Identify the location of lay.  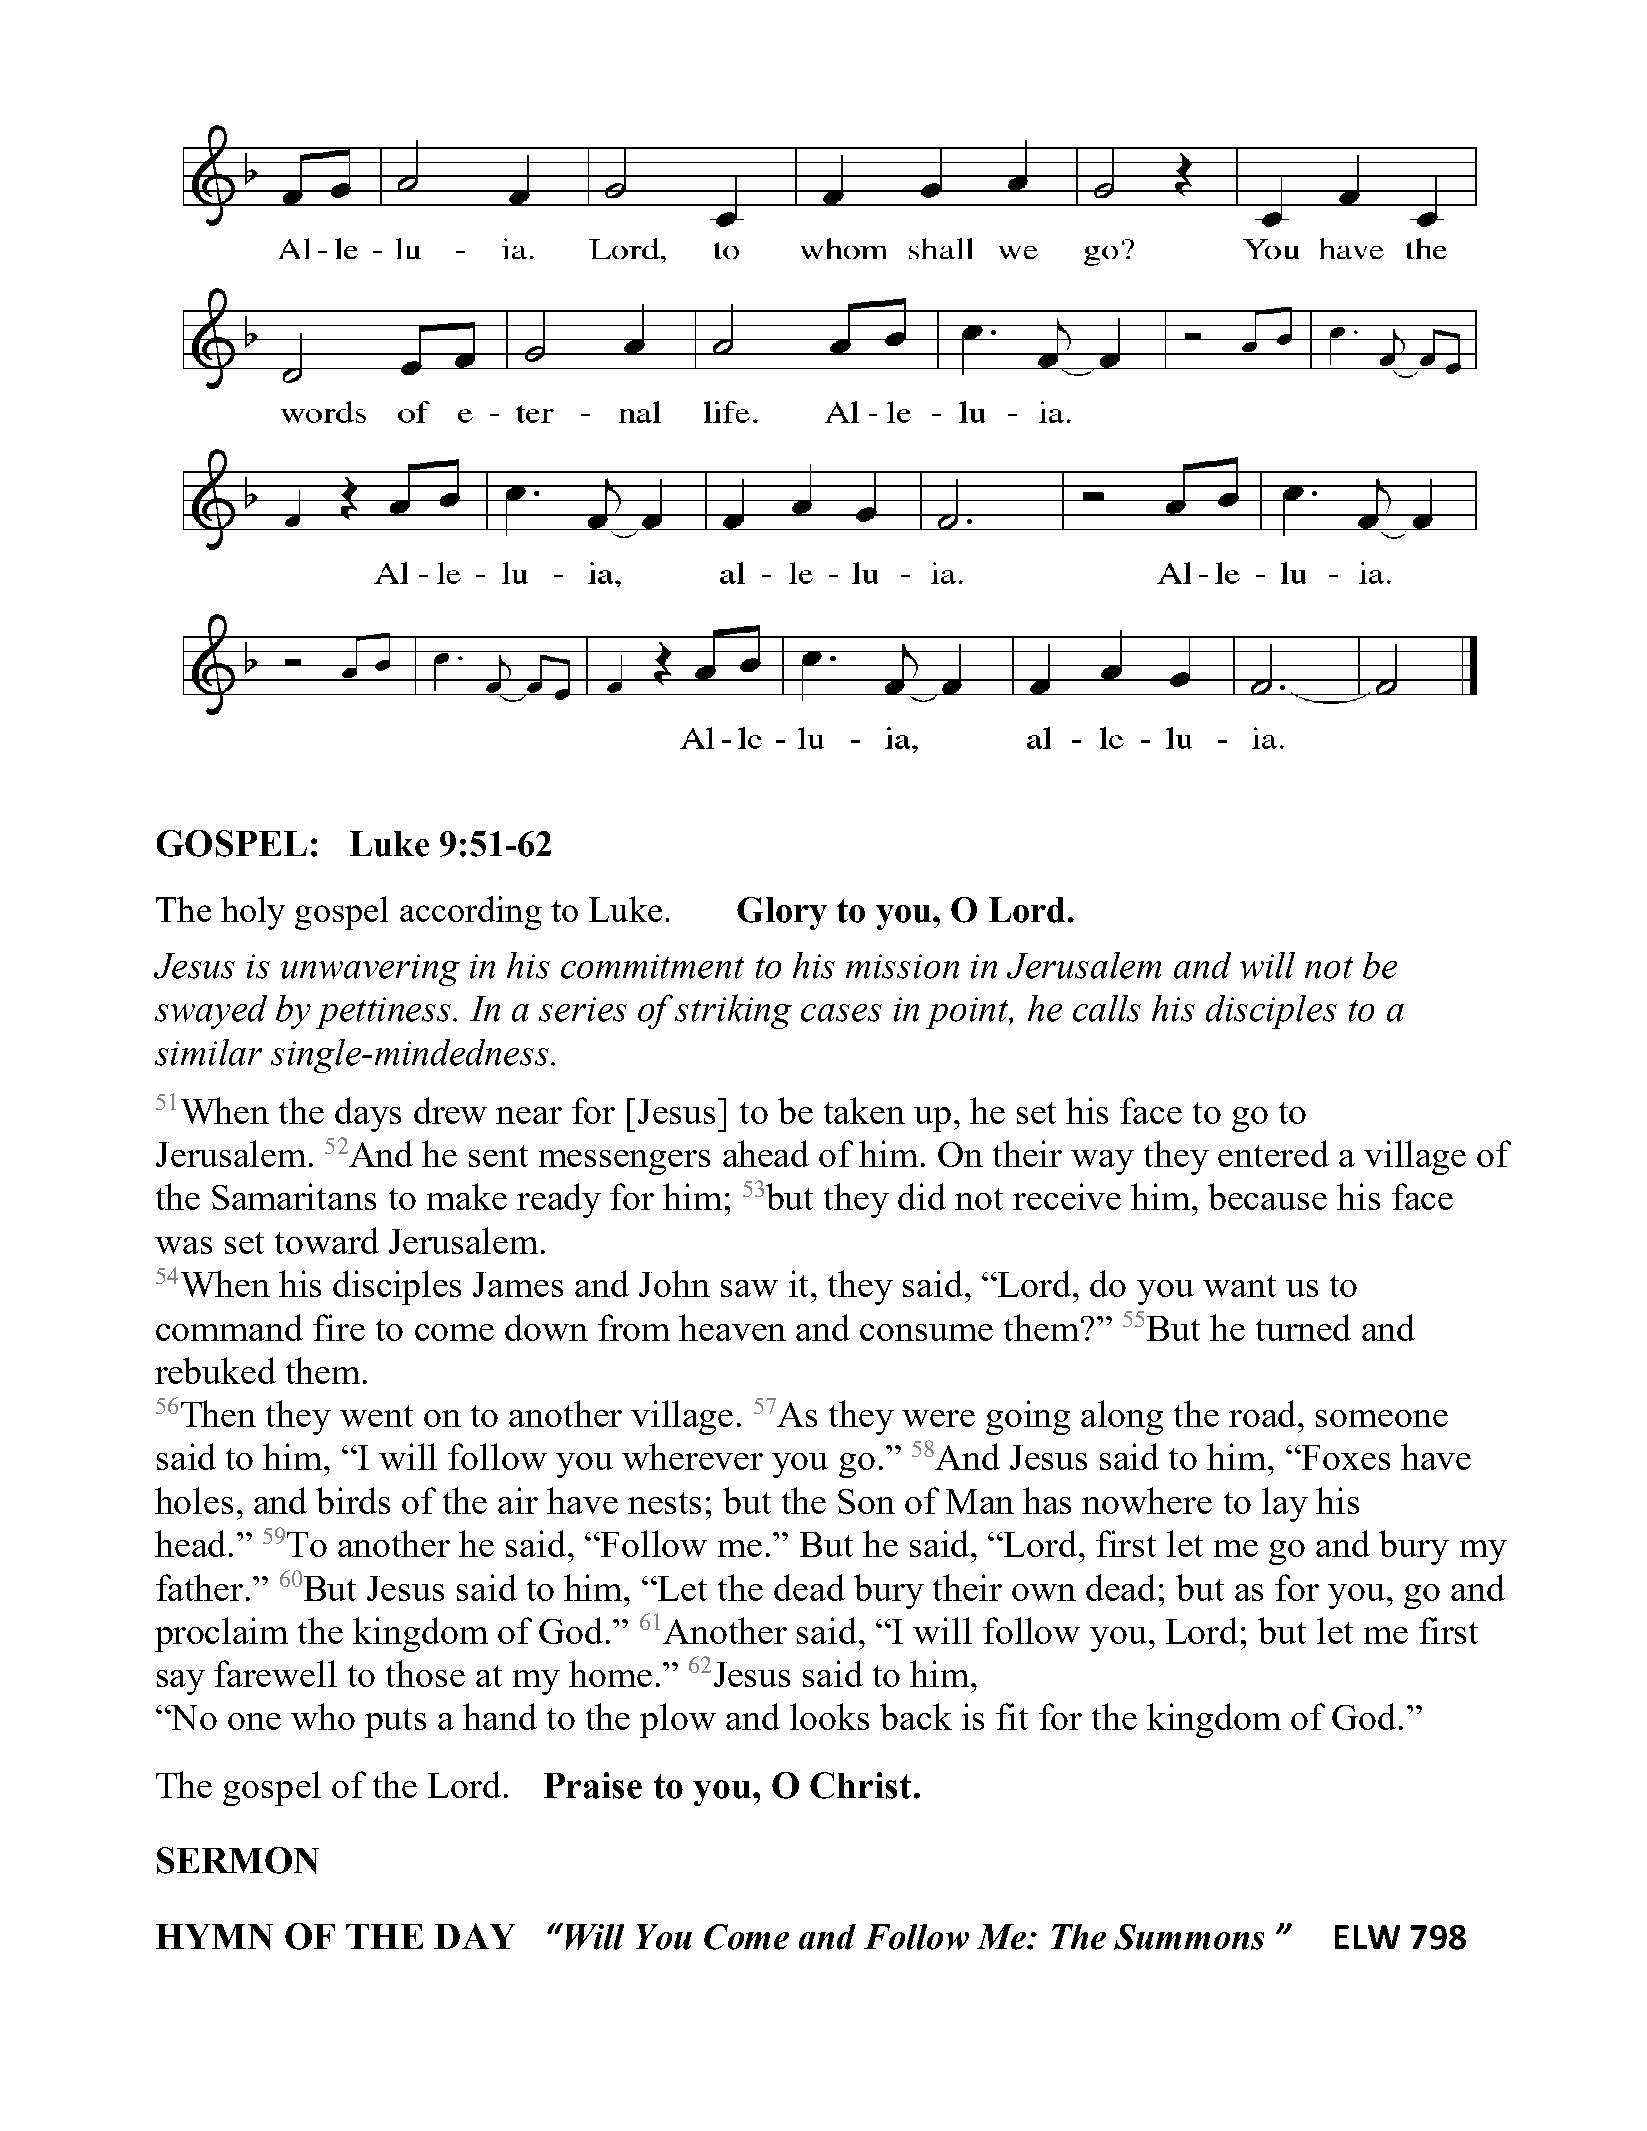
(1285, 1504).
